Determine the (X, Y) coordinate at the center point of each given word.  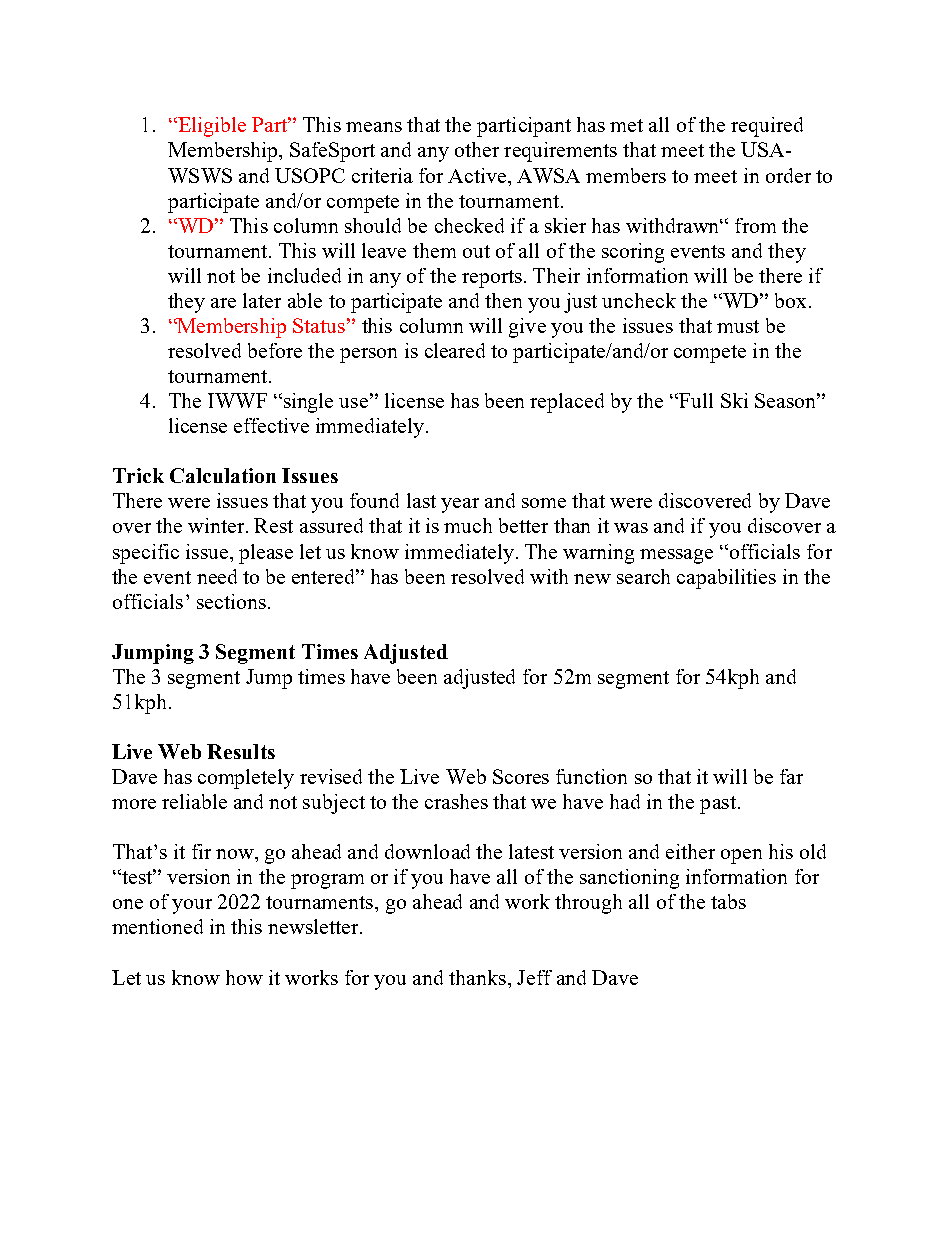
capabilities (726, 579)
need (217, 576)
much (468, 525)
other (477, 149)
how (244, 977)
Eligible (211, 127)
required (767, 127)
